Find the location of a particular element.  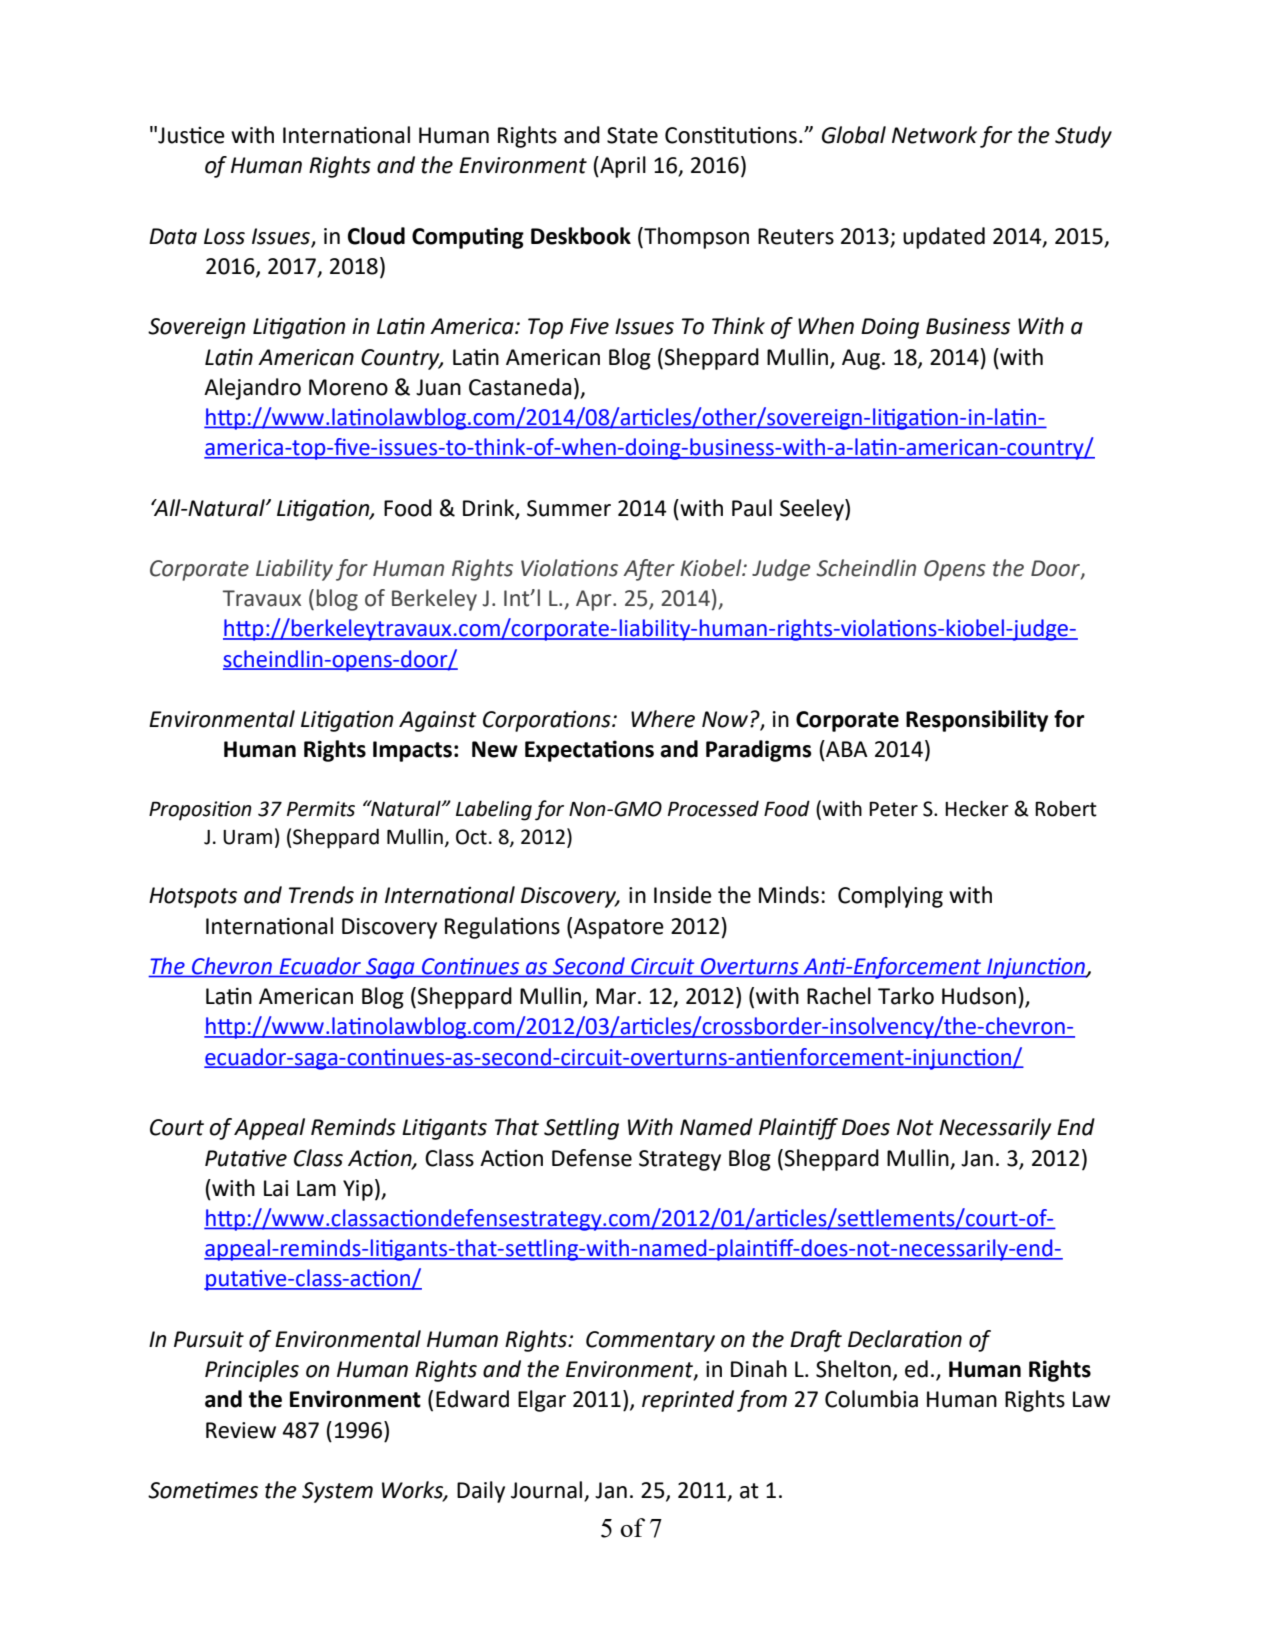

Alejandro is located at coordinates (252, 389).
